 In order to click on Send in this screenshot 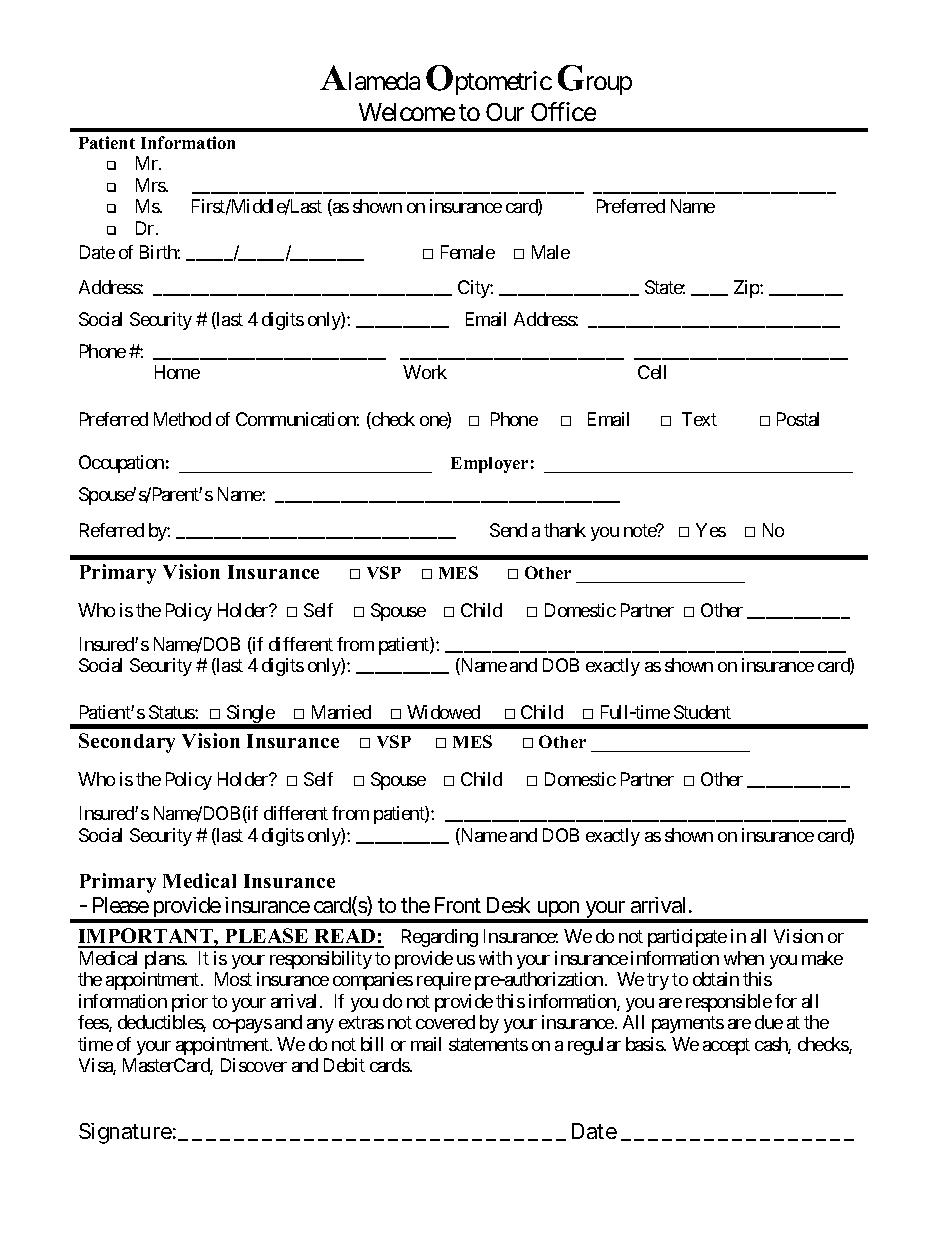, I will do `click(508, 530)`.
